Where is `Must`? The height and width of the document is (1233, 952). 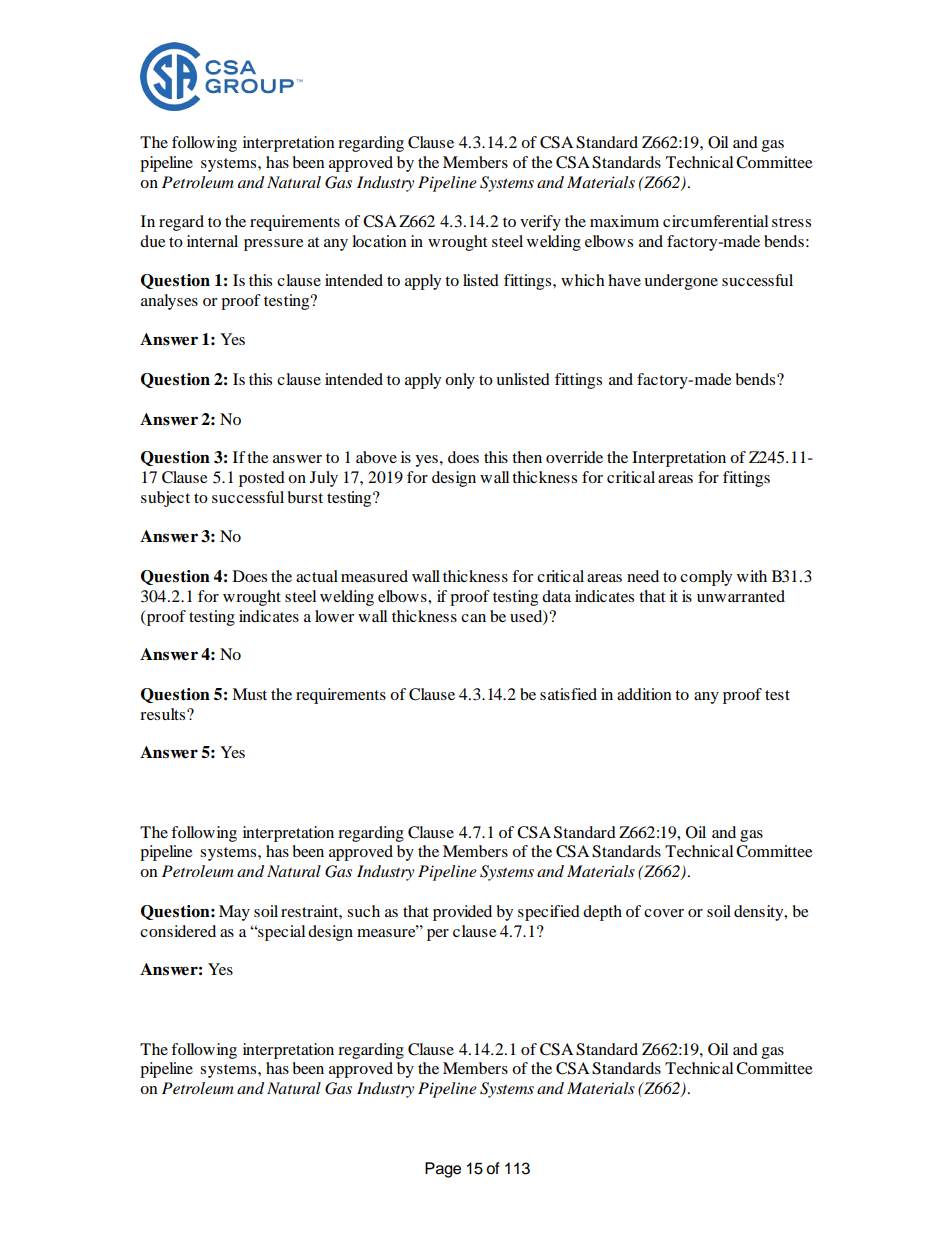 Must is located at coordinates (249, 694).
